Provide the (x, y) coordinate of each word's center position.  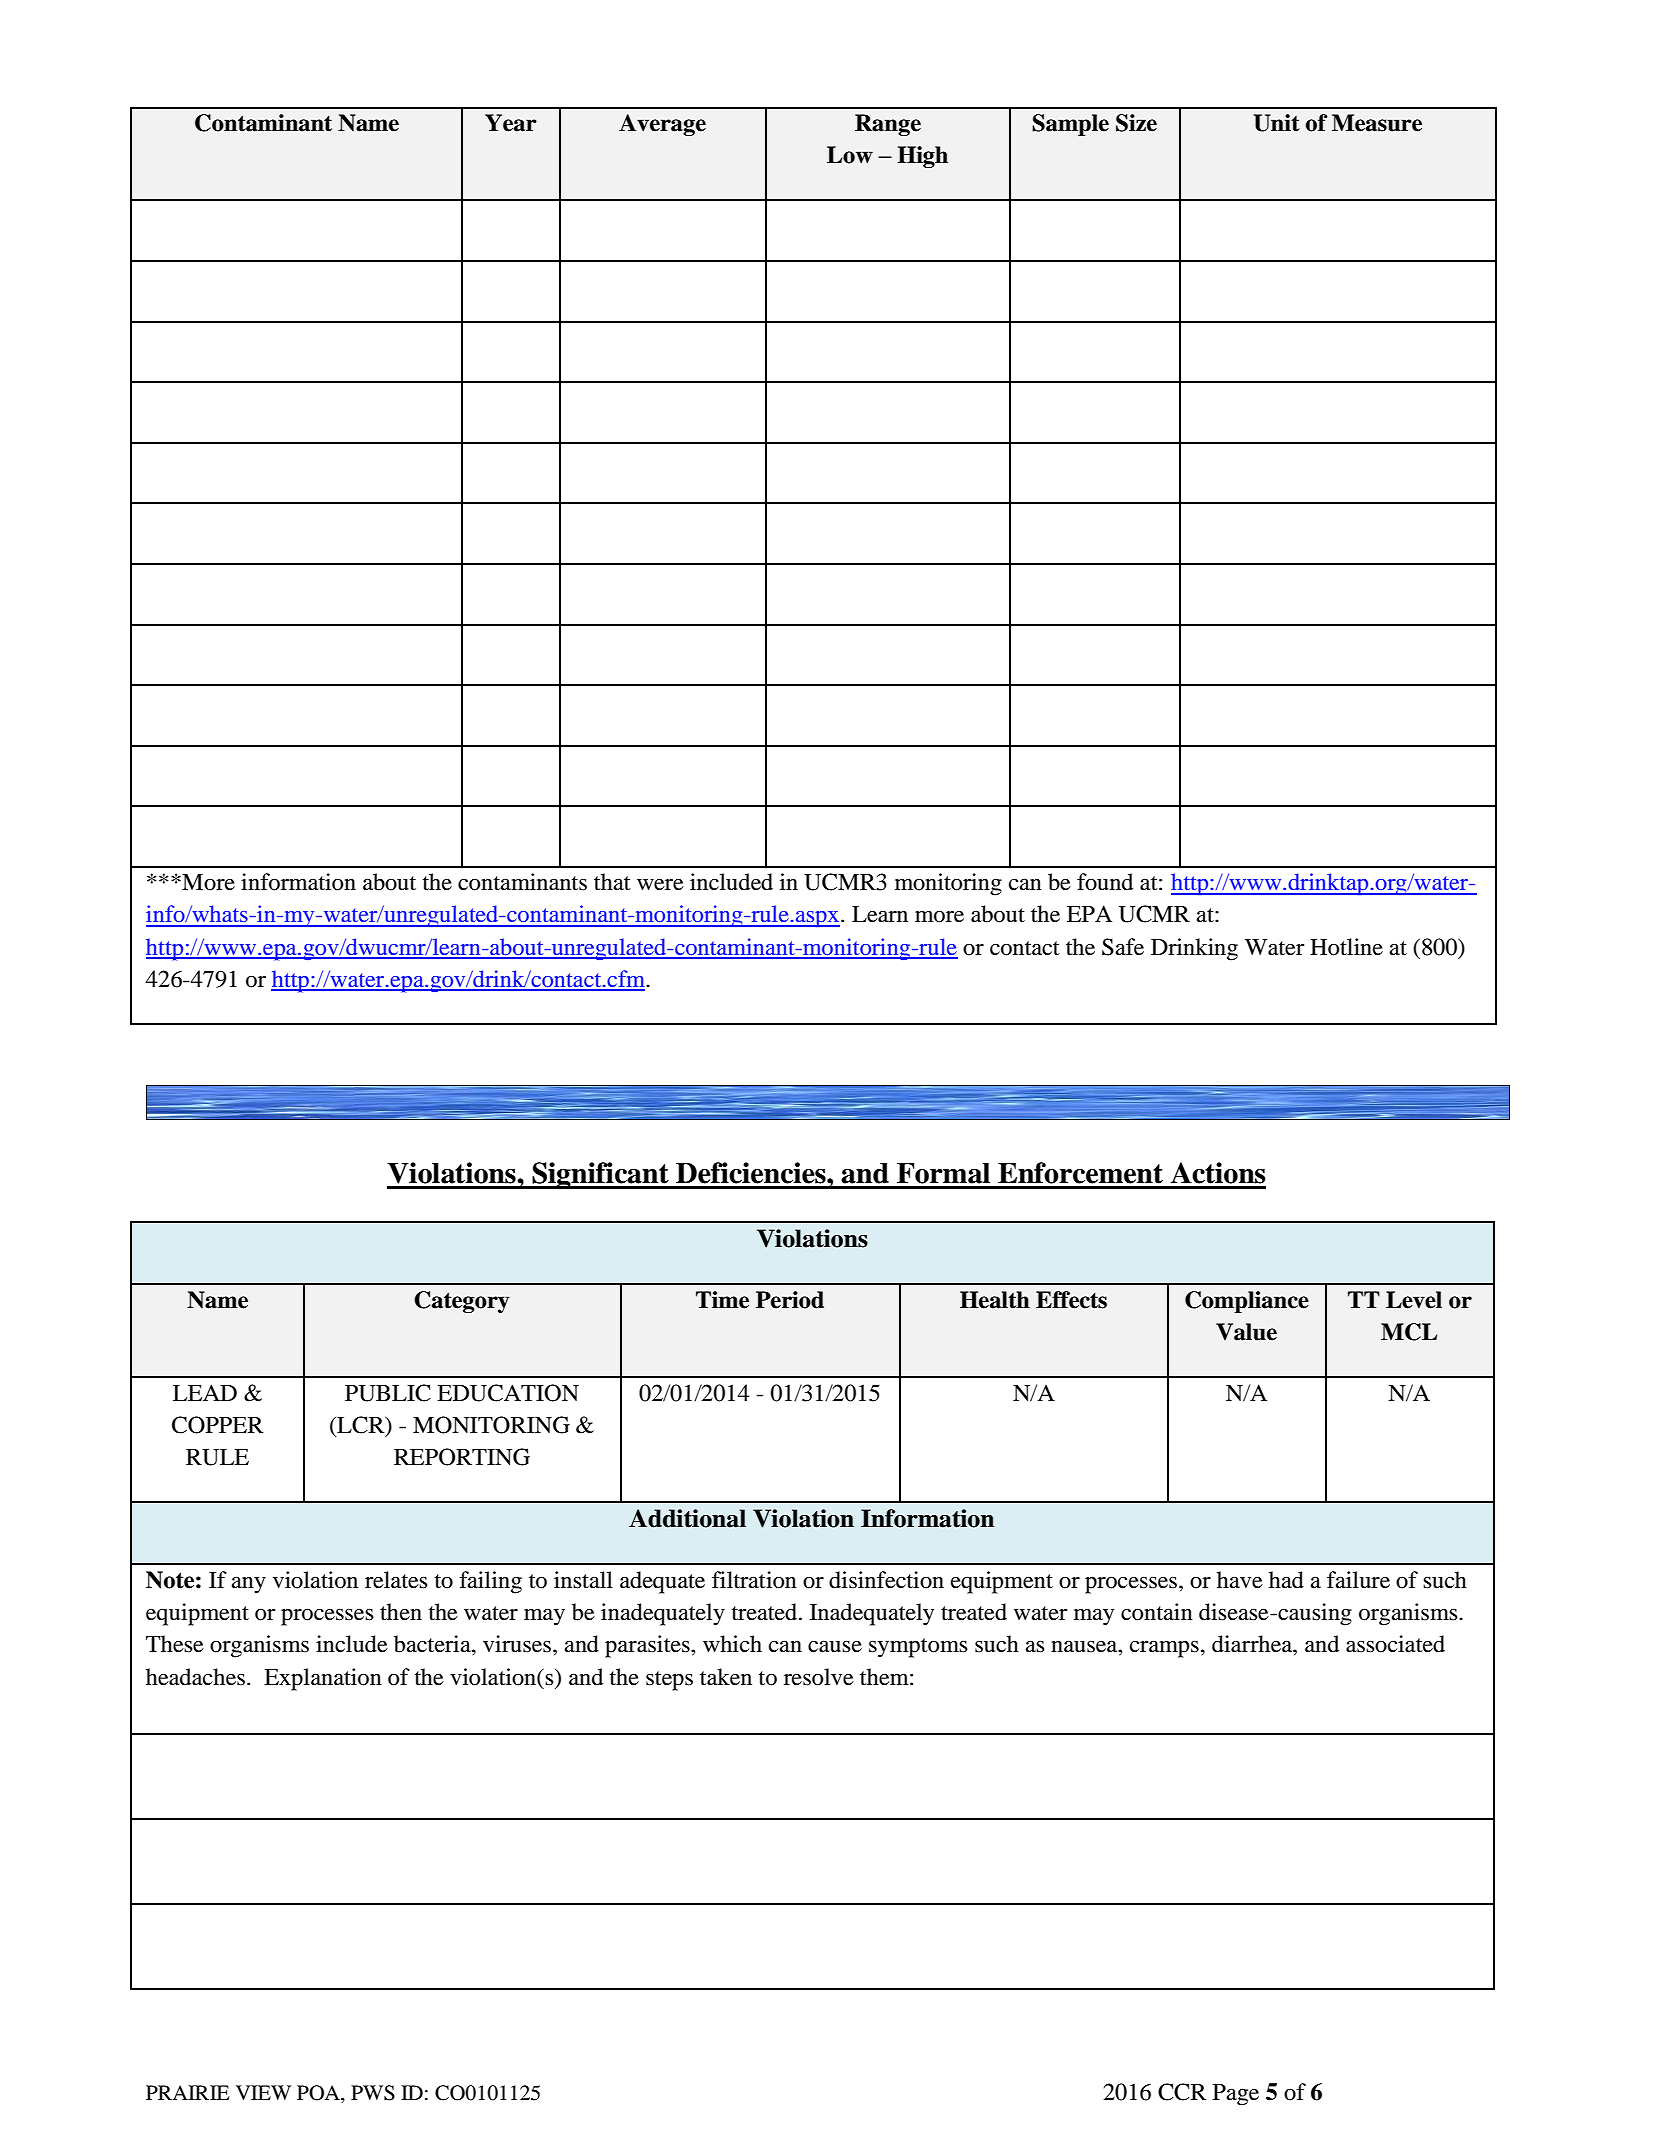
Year (511, 123)
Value (1246, 1332)
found (1105, 882)
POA (319, 2094)
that (612, 882)
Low (850, 155)
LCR (361, 1425)
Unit (1277, 123)
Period (790, 1300)
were (660, 885)
